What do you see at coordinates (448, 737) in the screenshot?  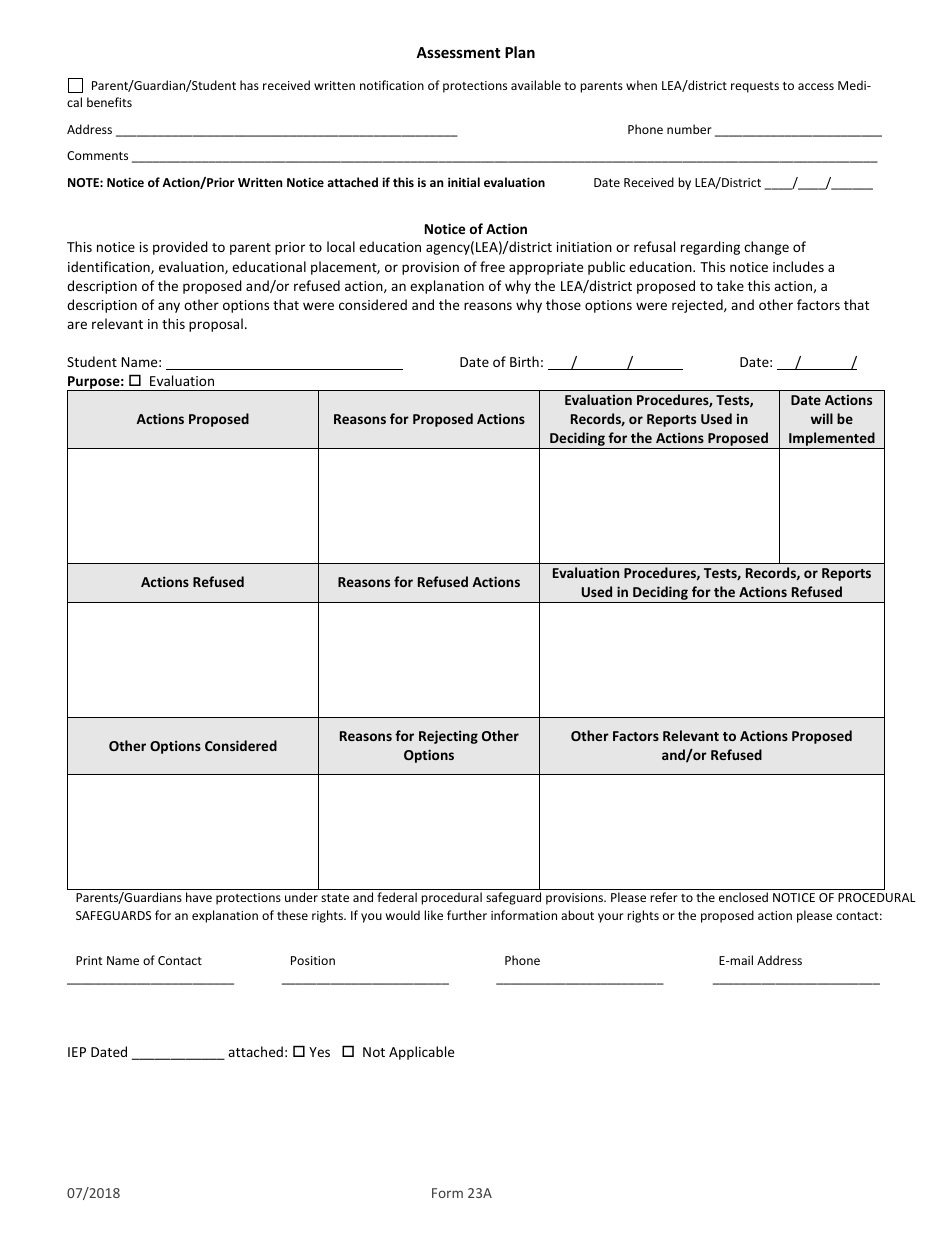 I see `Rejecting` at bounding box center [448, 737].
